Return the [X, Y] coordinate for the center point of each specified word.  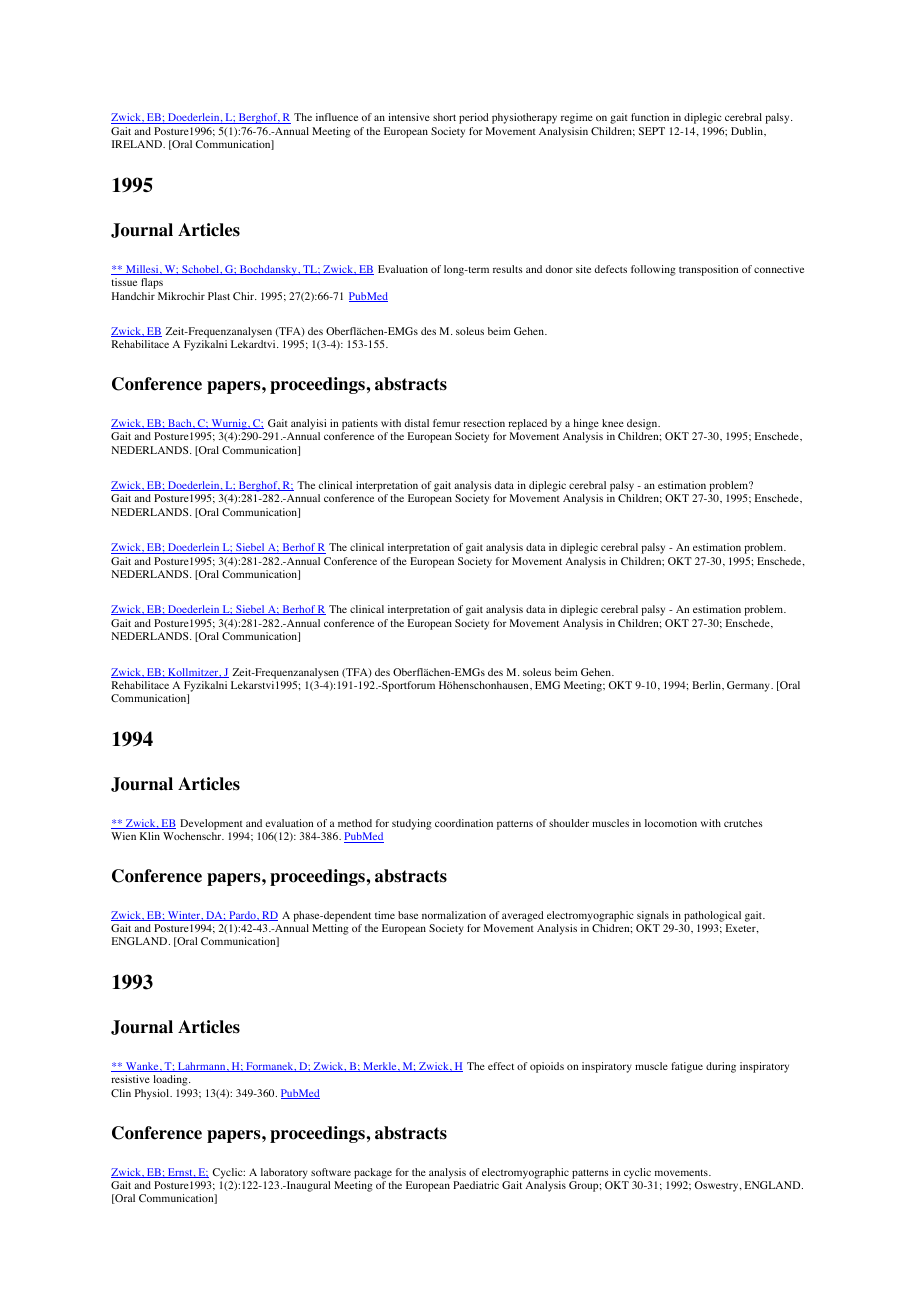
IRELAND [138, 144]
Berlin [707, 685]
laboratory [284, 1173]
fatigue [687, 1067]
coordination [464, 823]
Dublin [748, 131]
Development [211, 824]
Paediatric [476, 1185]
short [444, 117]
